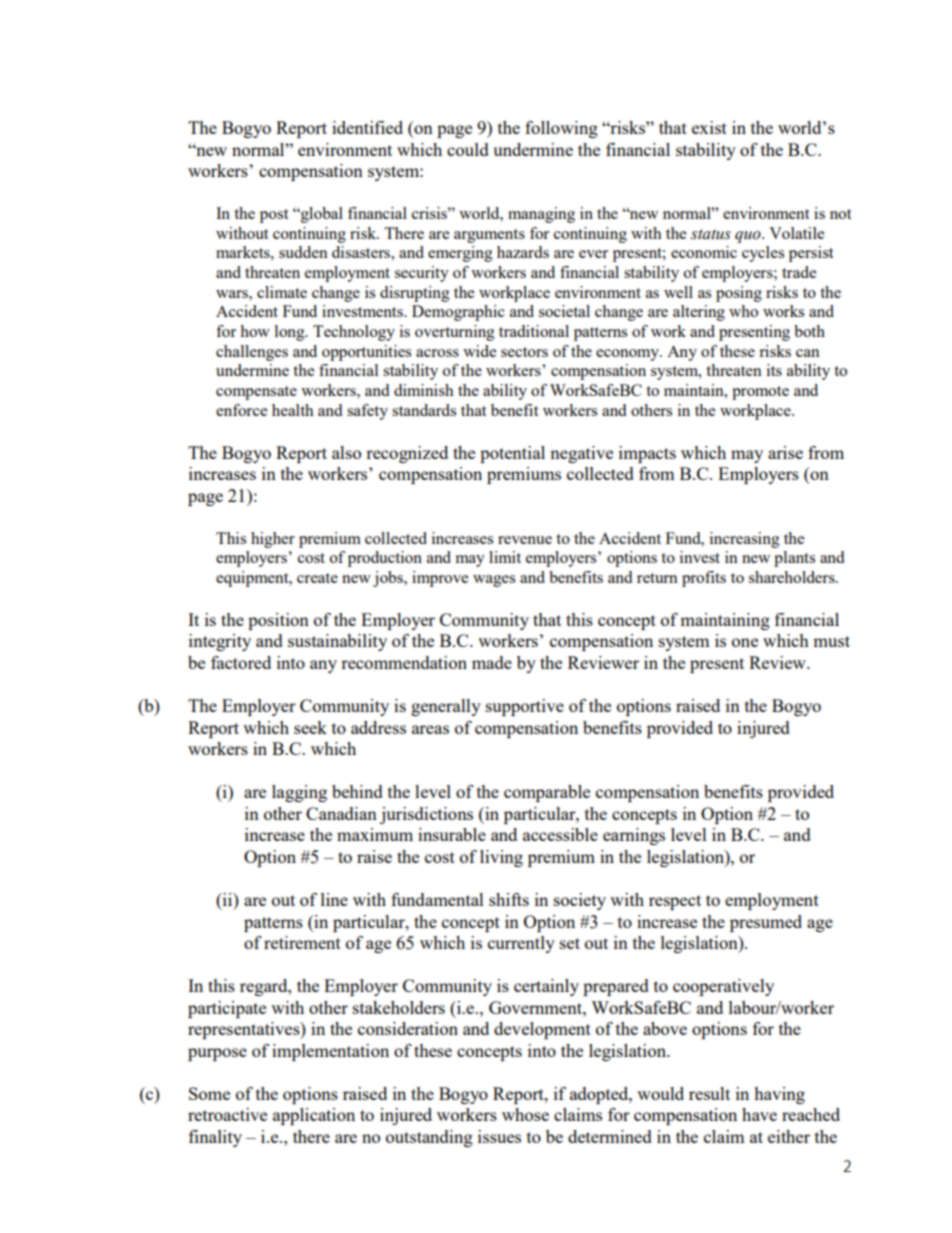 Image resolution: width=952 pixels, height=1233 pixels. Describe the element at coordinates (293, 410) in the screenshot. I see `health` at that location.
